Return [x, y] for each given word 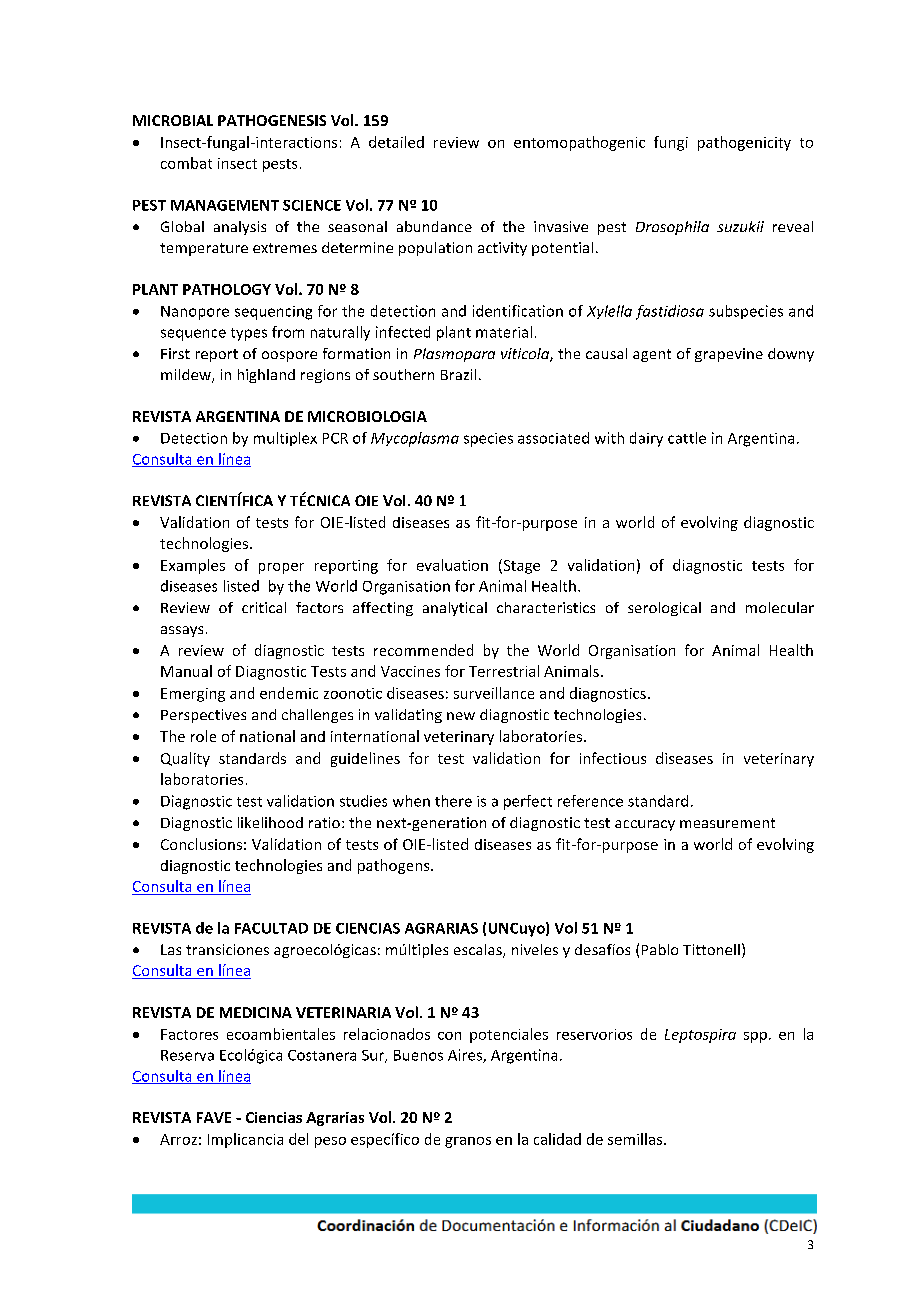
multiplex [285, 439]
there [453, 801]
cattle [687, 438]
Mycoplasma [415, 439]
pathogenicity [744, 143]
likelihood [270, 822]
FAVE [214, 1117]
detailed [396, 142]
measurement [727, 823]
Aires [466, 1056]
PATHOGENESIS [272, 120]
